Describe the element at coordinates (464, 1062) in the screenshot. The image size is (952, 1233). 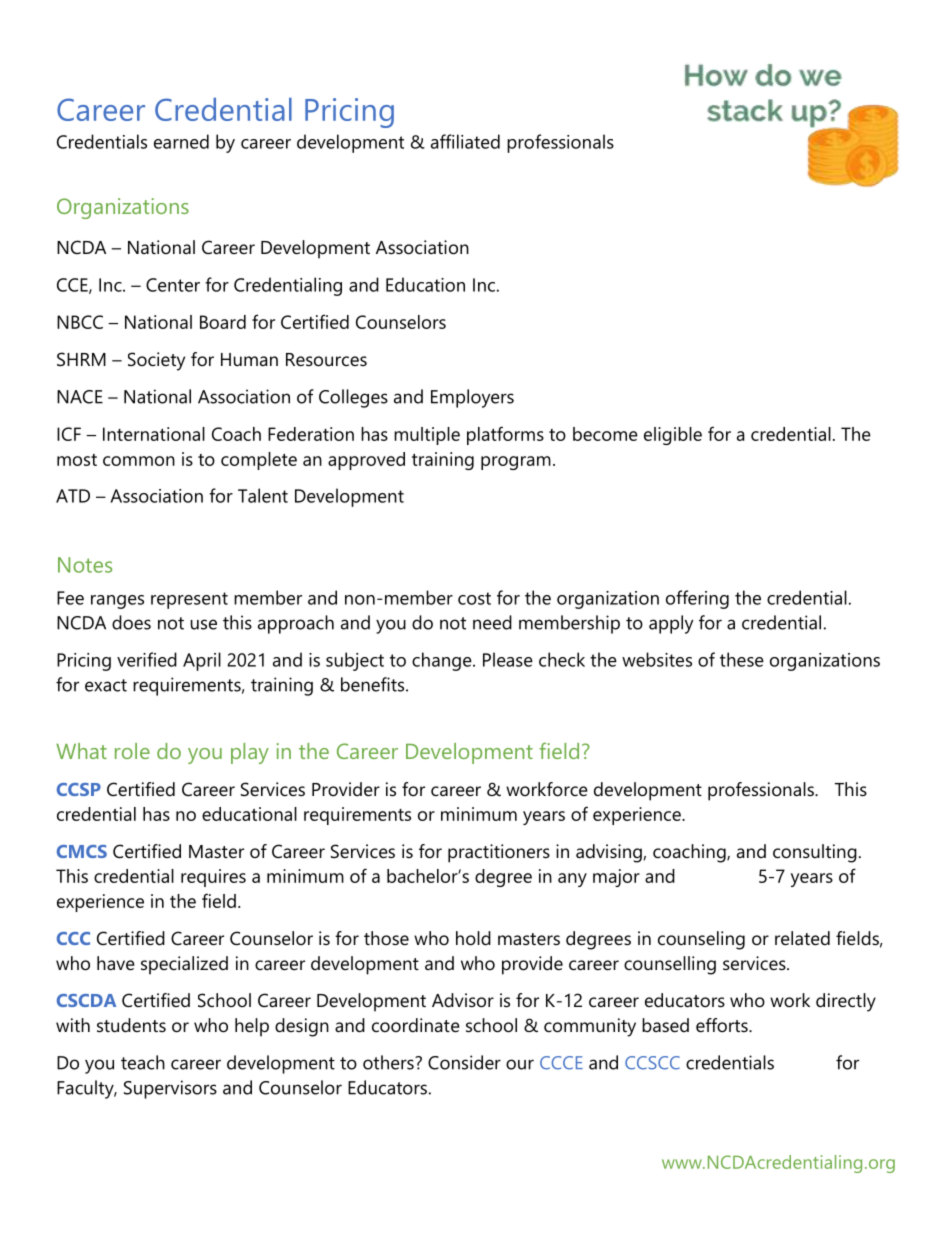
I see `Consider` at that location.
